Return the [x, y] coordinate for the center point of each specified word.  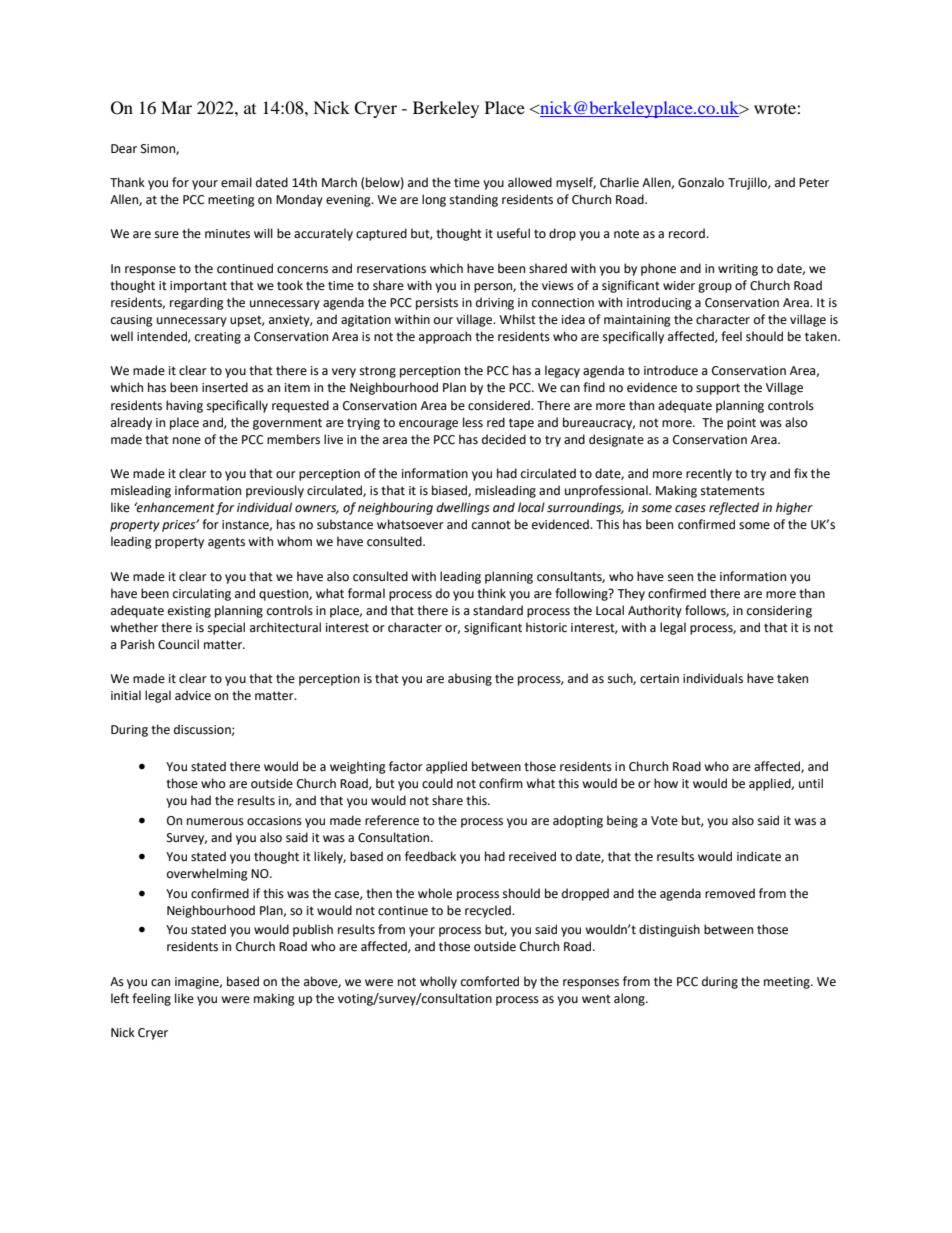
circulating [202, 594]
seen [680, 578]
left [120, 998]
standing [474, 200]
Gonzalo [701, 182]
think [491, 593]
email [236, 182]
